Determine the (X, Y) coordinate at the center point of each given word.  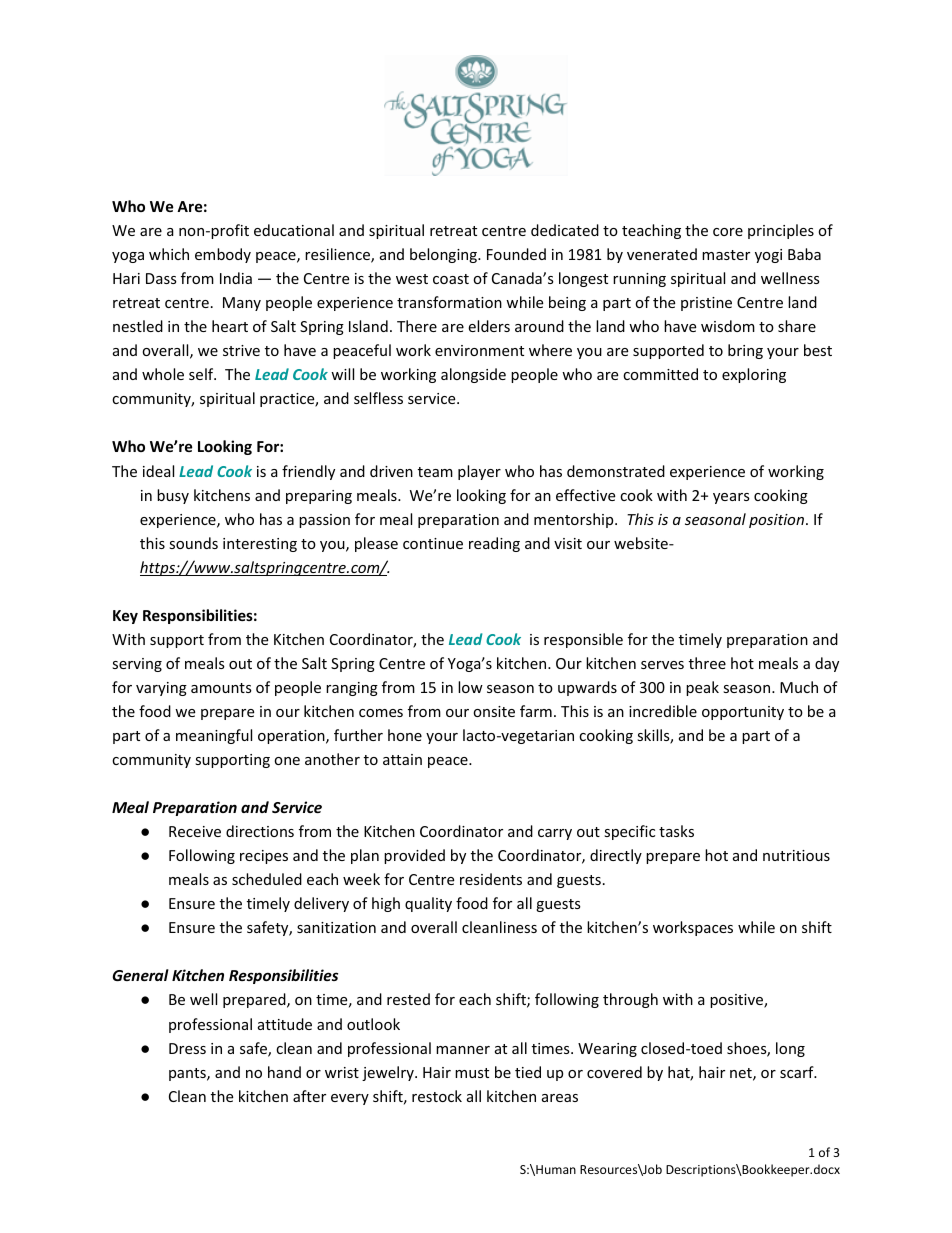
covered (614, 1072)
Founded (516, 254)
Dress (187, 1048)
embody (223, 255)
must (472, 1073)
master (726, 255)
